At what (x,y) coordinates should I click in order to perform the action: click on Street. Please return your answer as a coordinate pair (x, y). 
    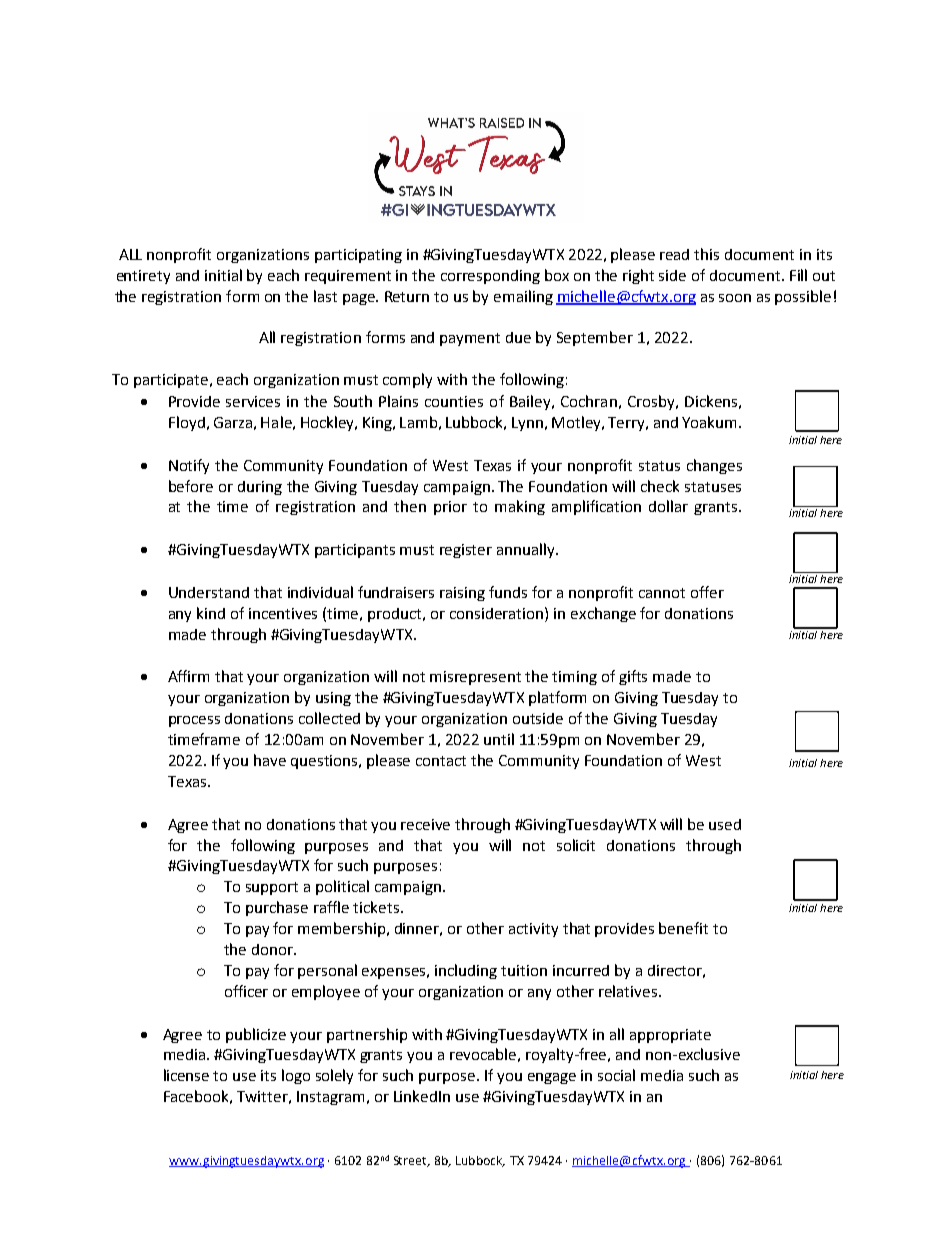
    Looking at the image, I should click on (411, 1161).
